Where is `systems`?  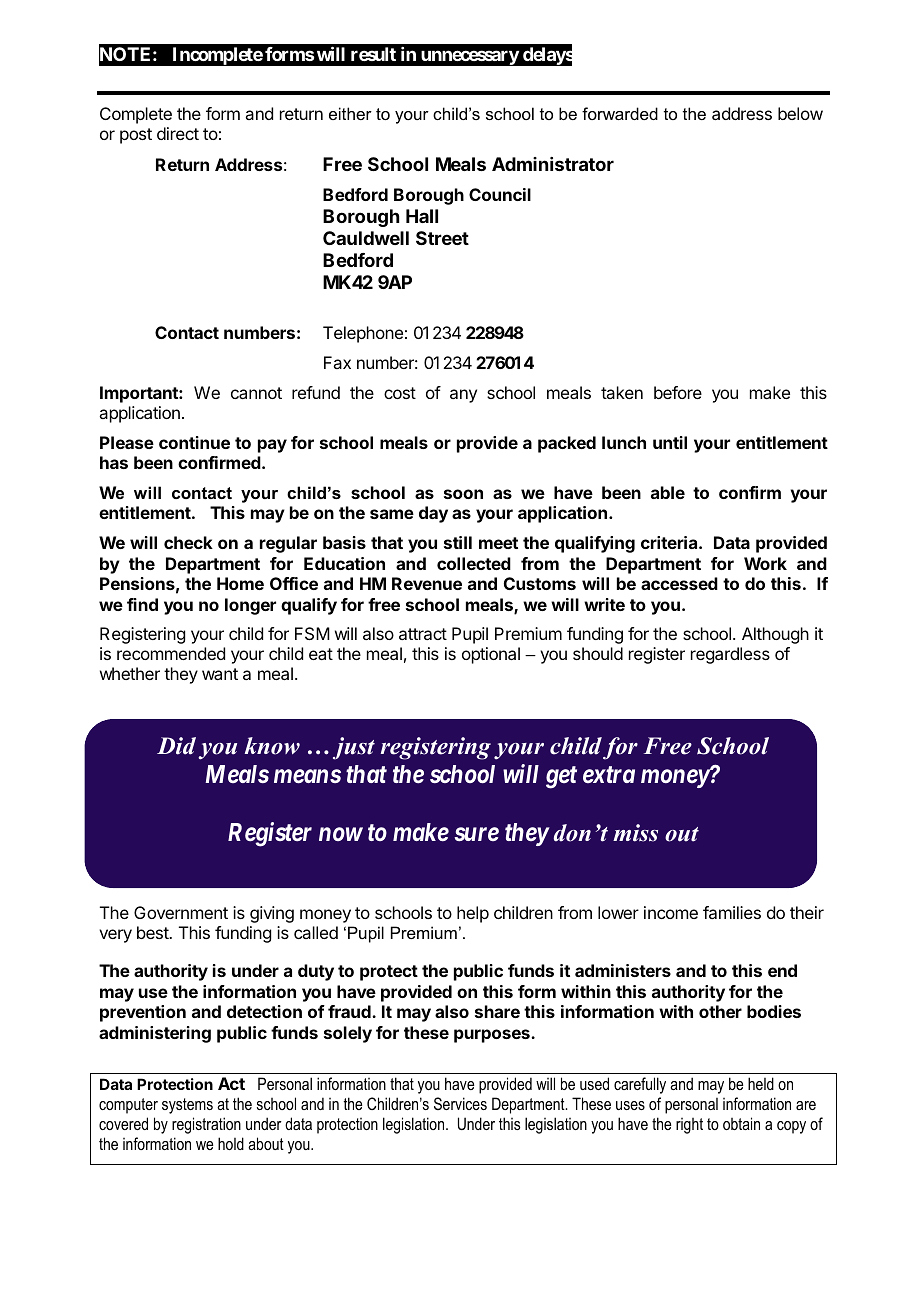 systems is located at coordinates (187, 1106).
